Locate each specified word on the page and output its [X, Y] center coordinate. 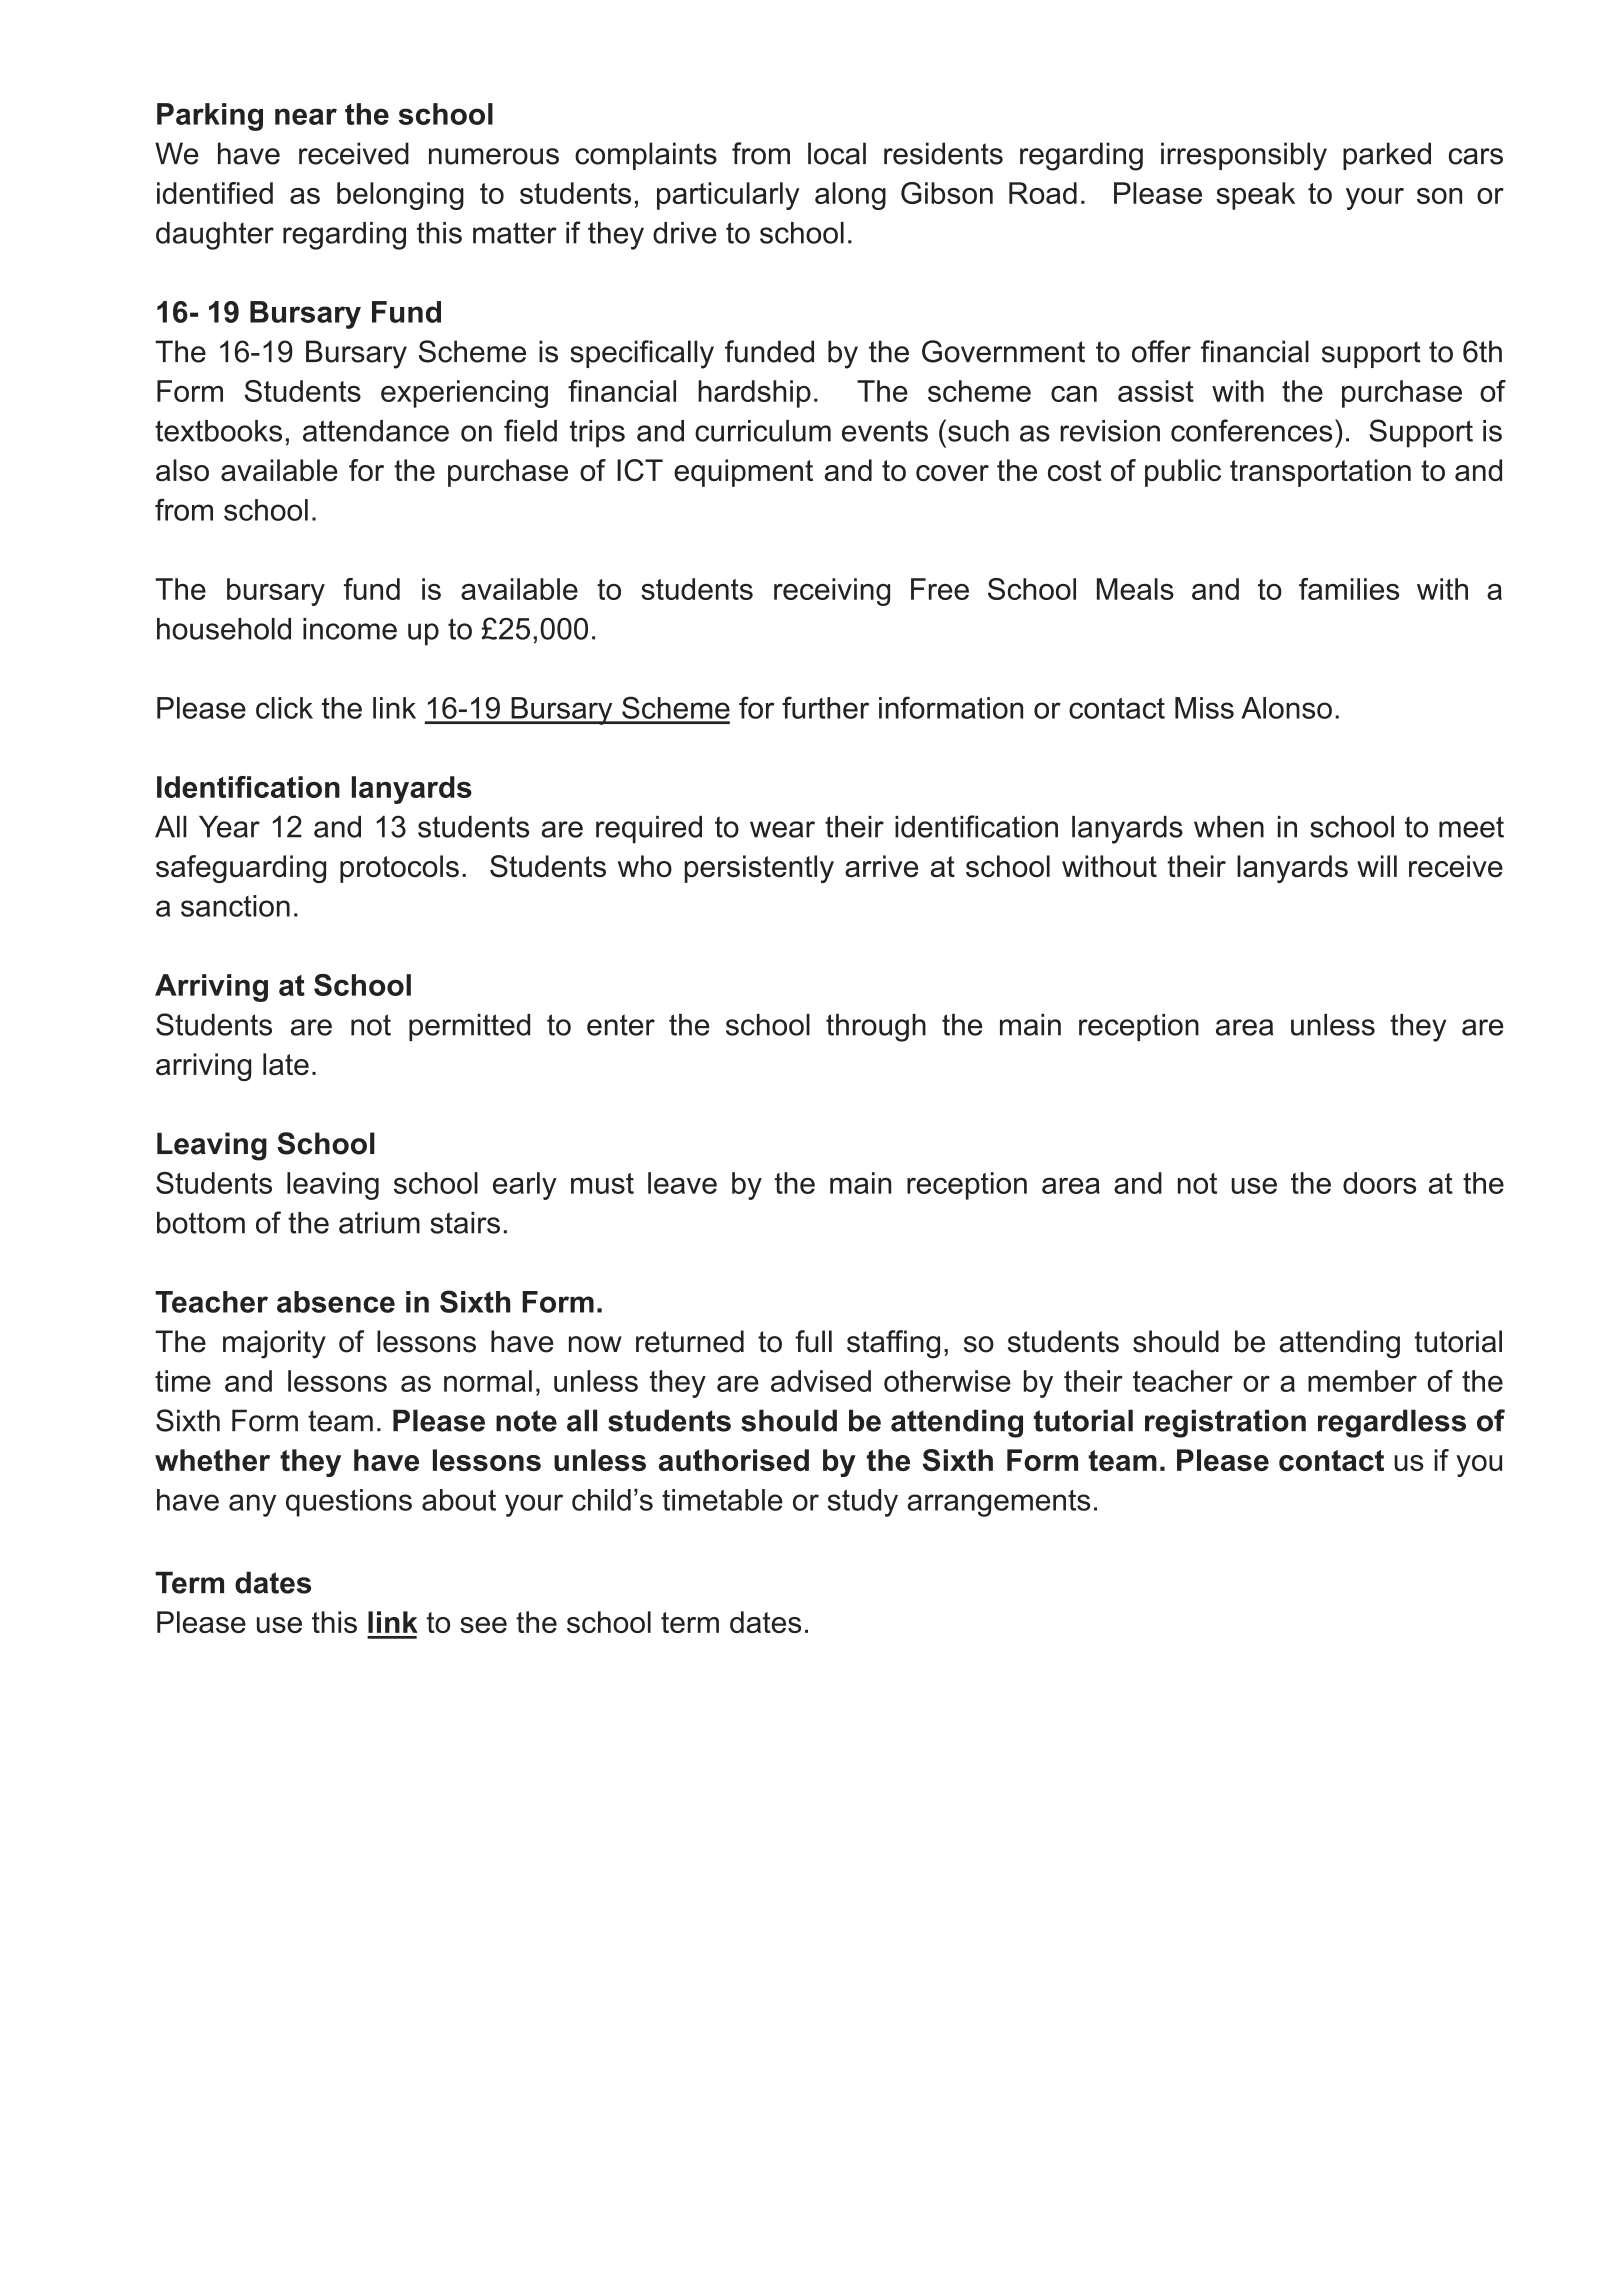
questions [349, 1503]
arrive [881, 866]
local [837, 153]
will [1377, 866]
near [306, 116]
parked [1387, 156]
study [863, 1503]
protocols [399, 869]
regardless [1392, 1423]
